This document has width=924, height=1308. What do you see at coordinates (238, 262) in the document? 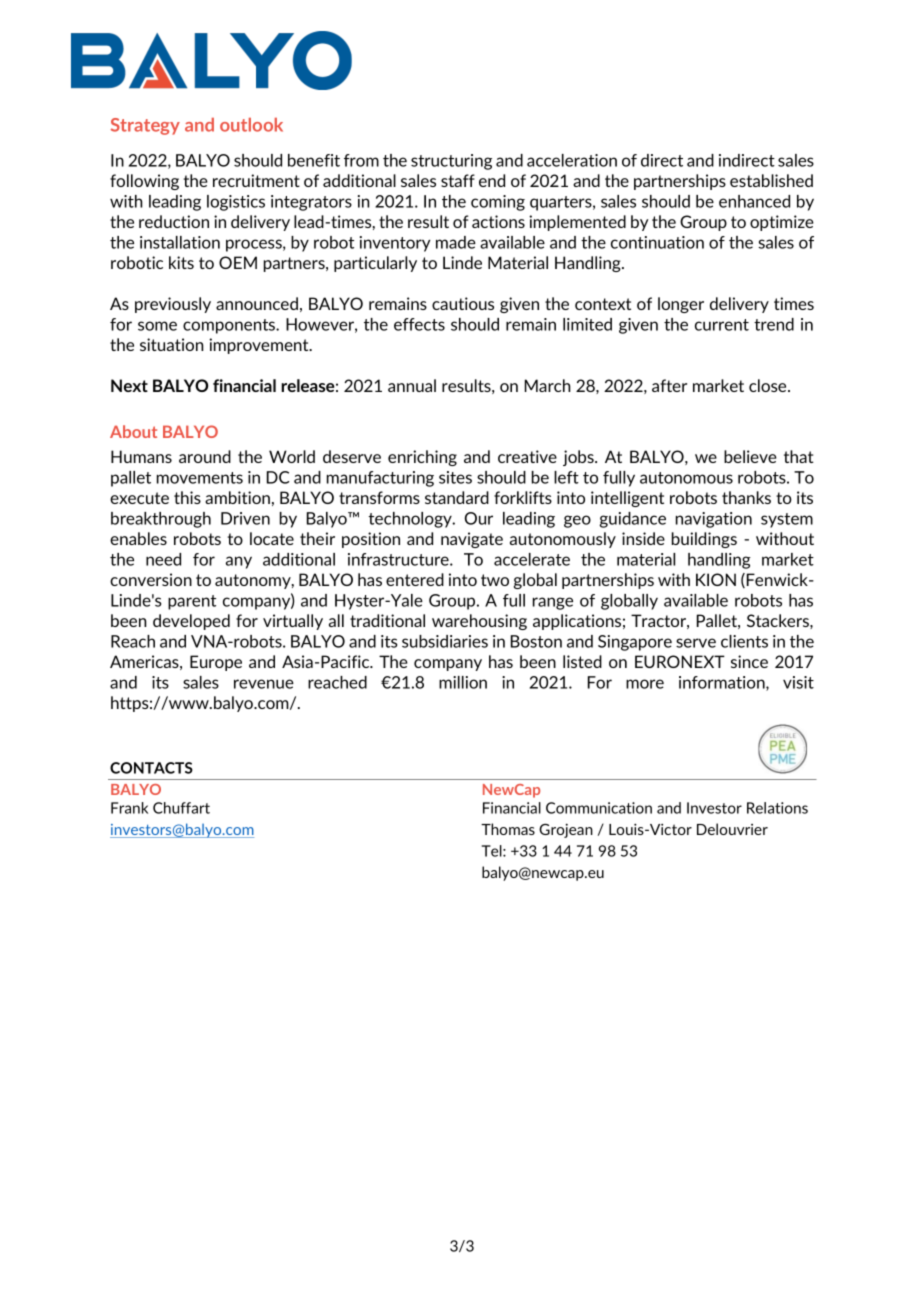
I see `OEM` at bounding box center [238, 262].
